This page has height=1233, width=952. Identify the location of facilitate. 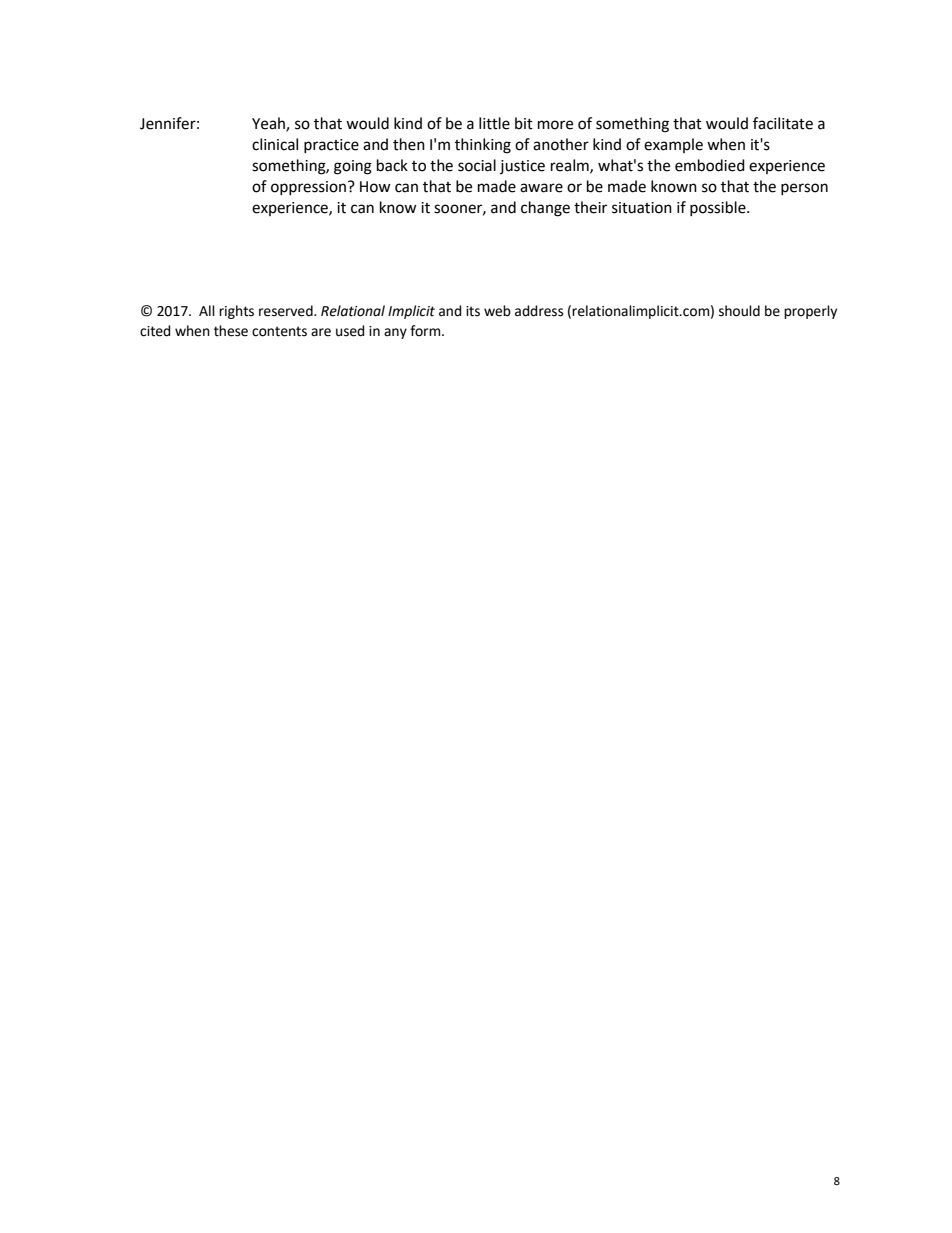
(783, 123).
